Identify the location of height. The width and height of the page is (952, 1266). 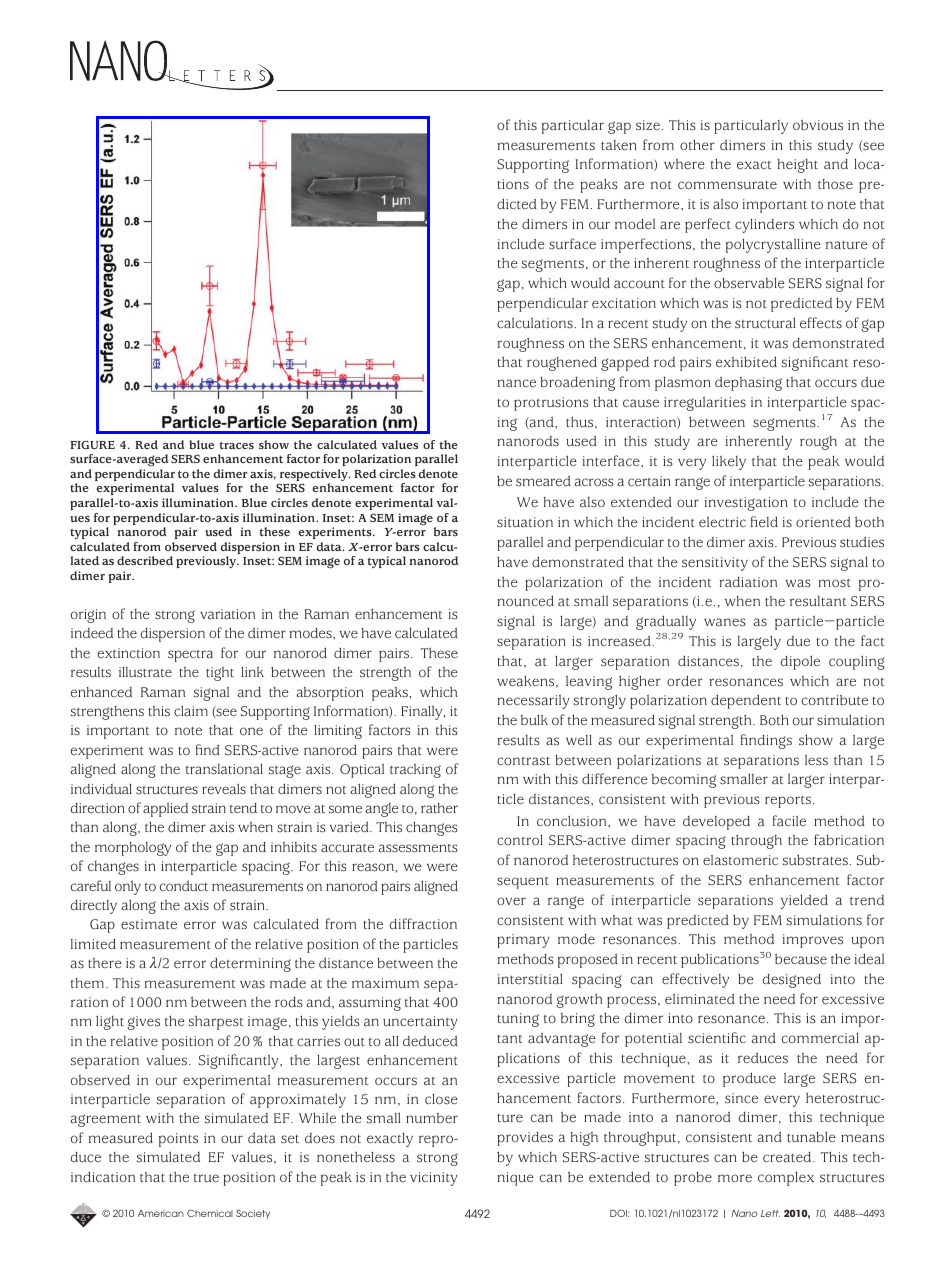
(798, 166).
